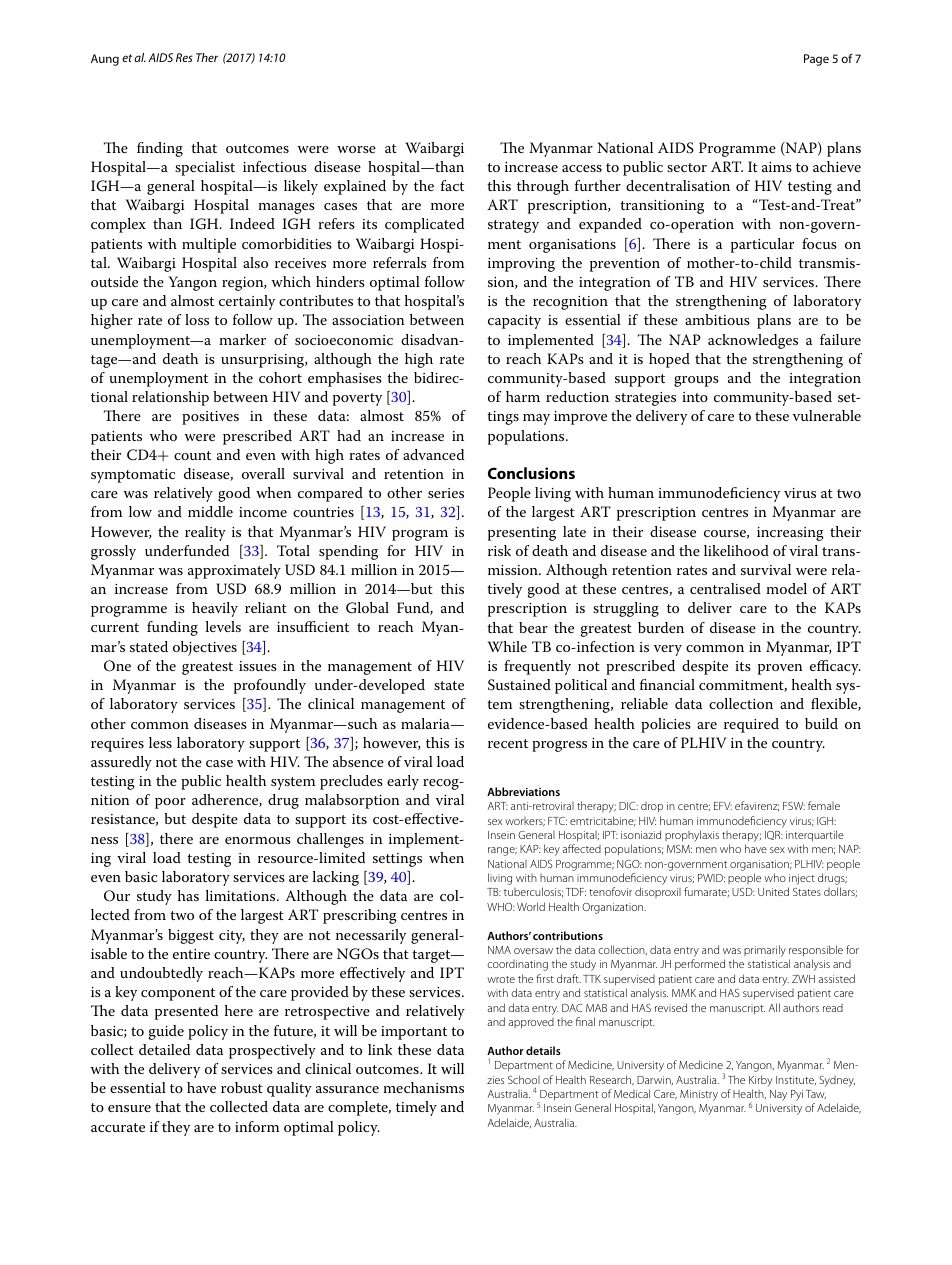 The image size is (952, 1265). Describe the element at coordinates (197, 319) in the page. I see `loss` at that location.
